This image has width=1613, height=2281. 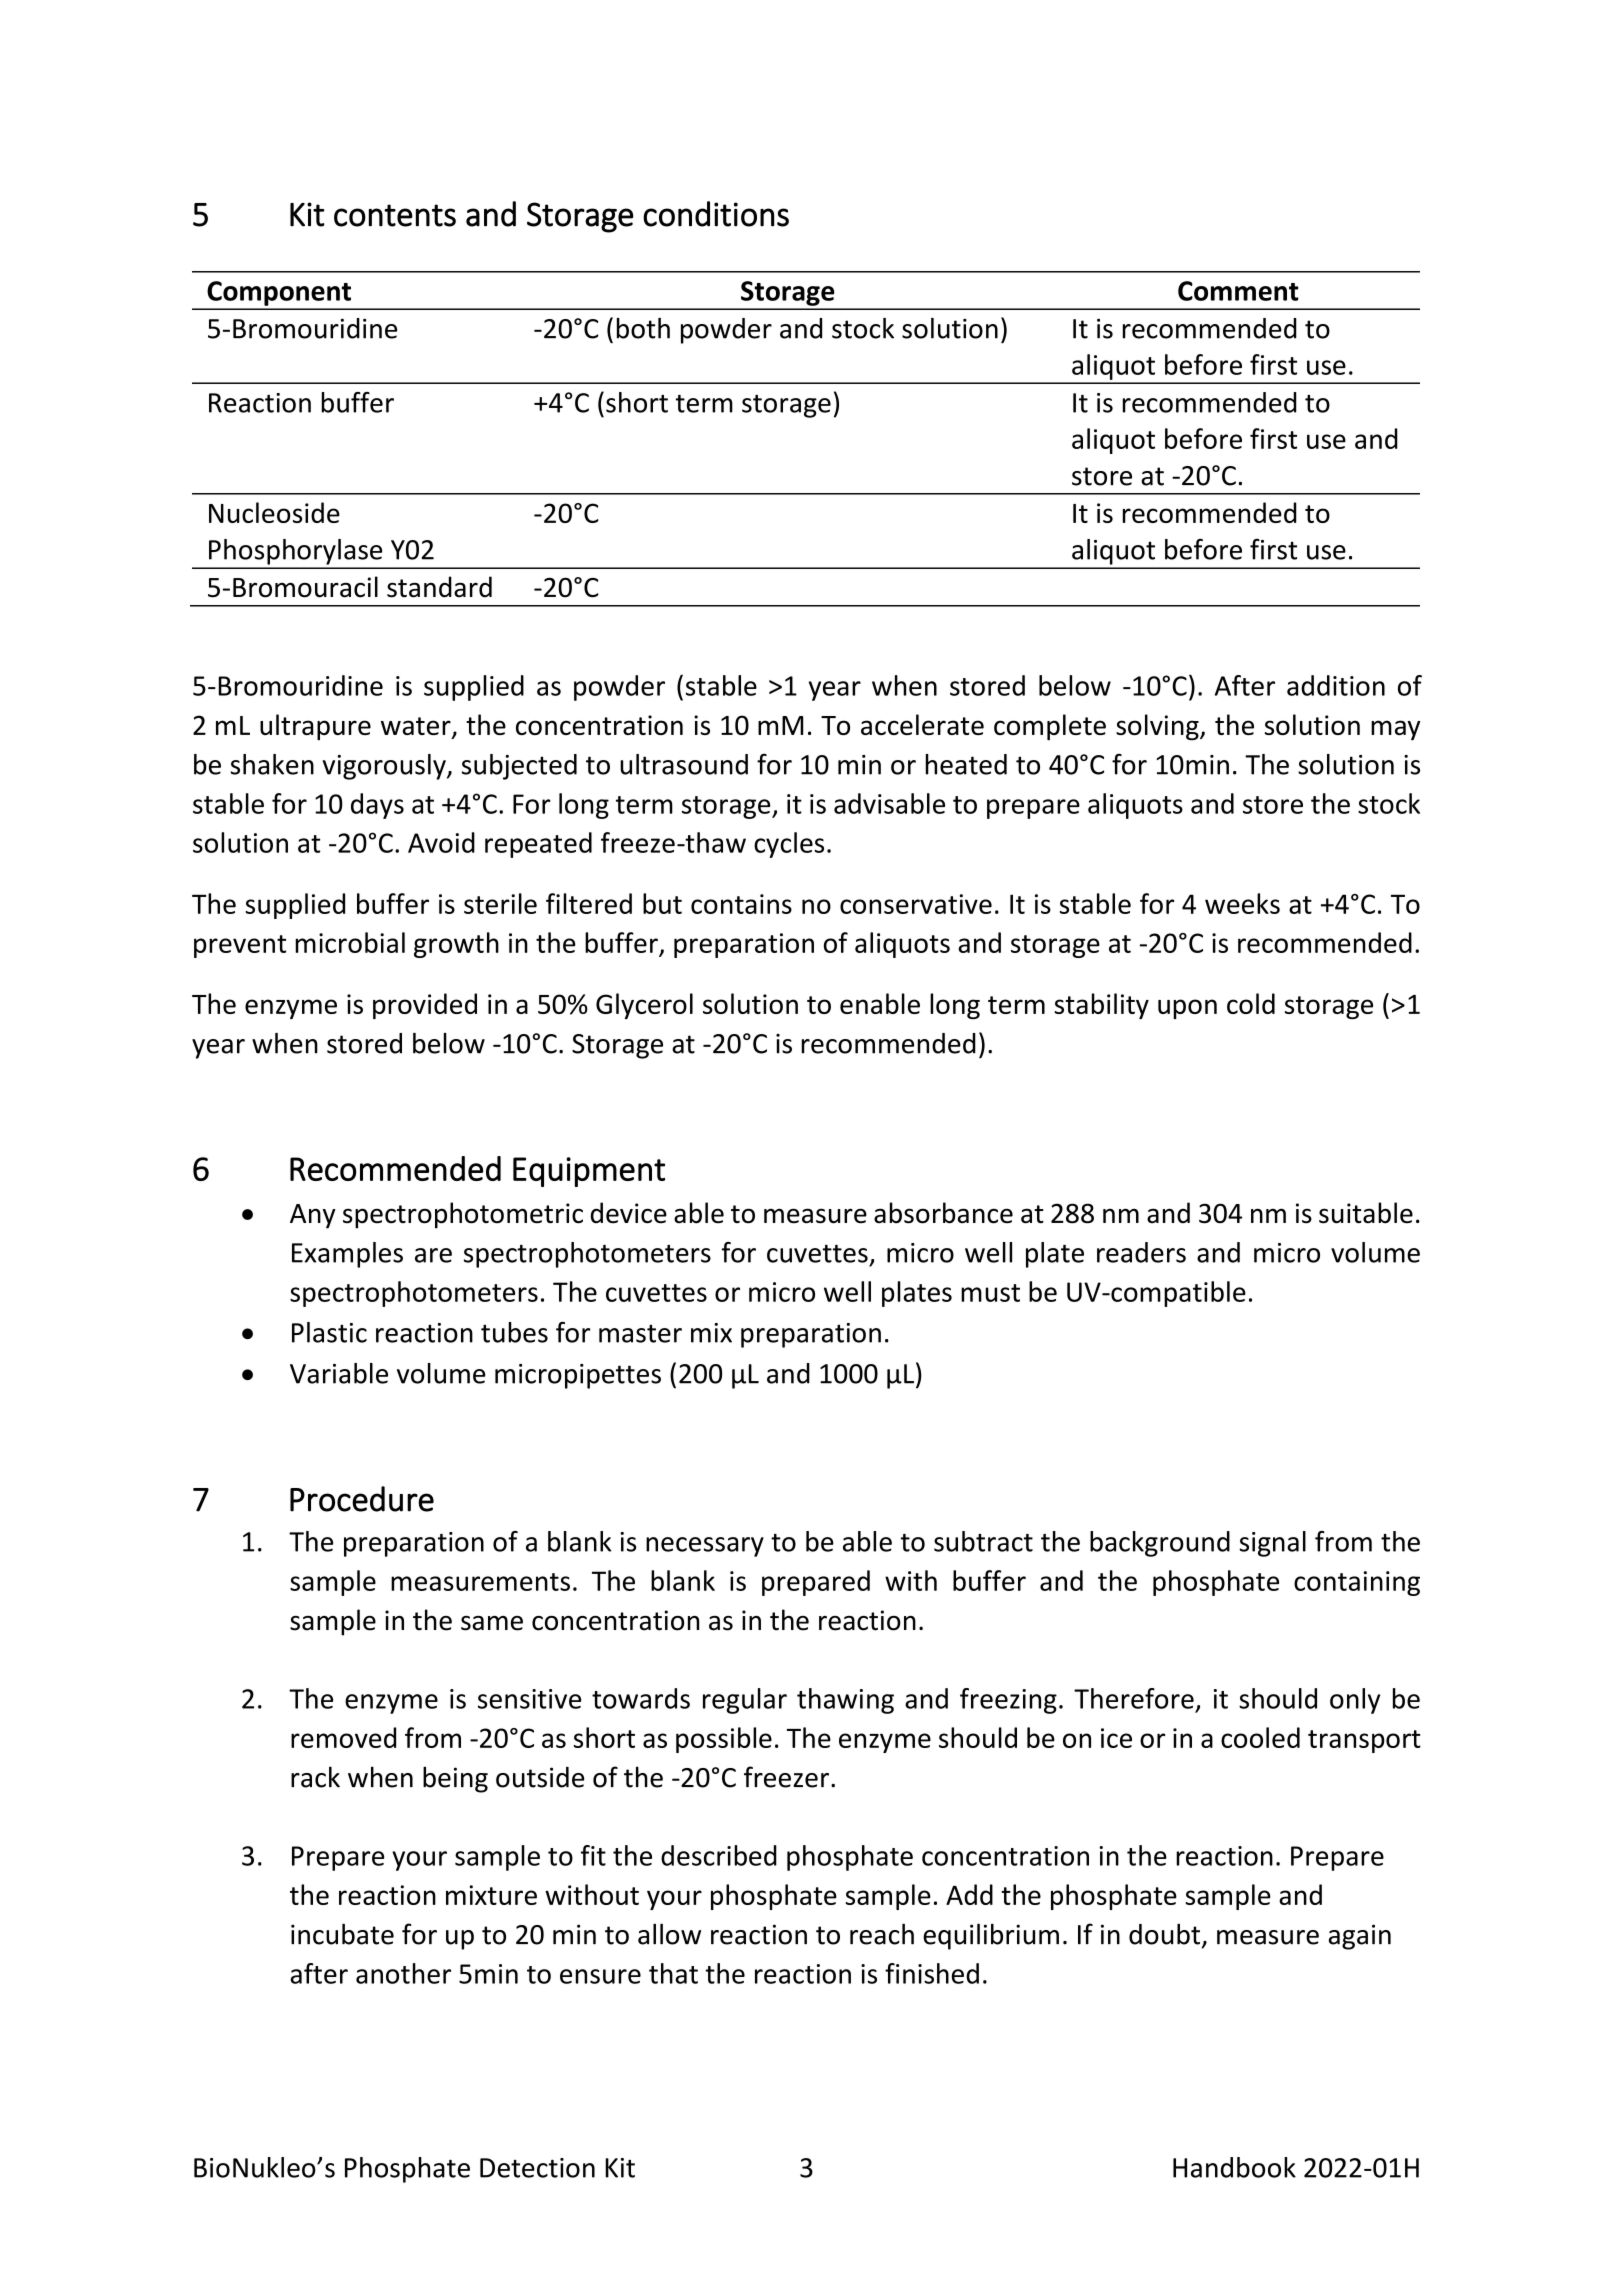 I want to click on contents, so click(x=395, y=215).
